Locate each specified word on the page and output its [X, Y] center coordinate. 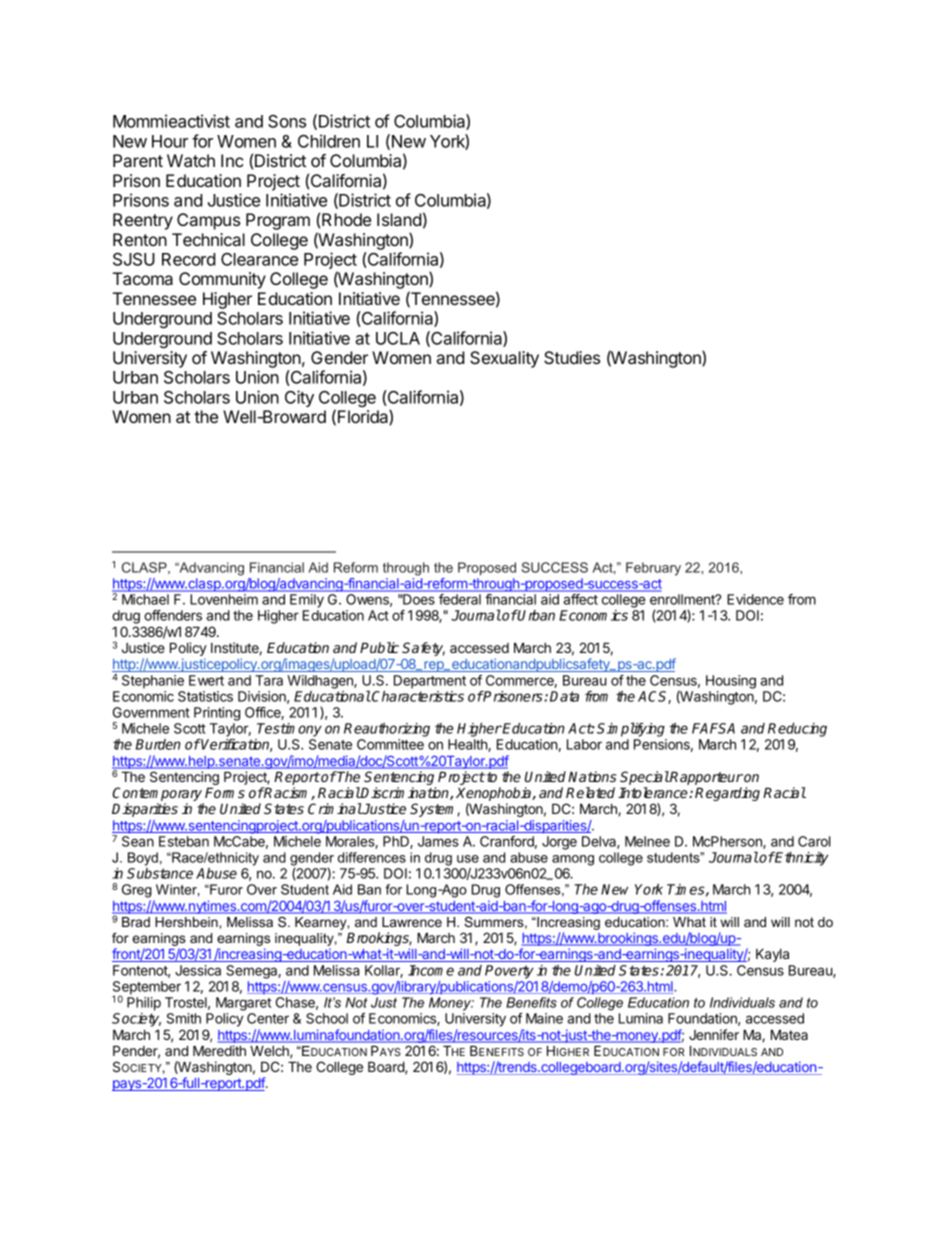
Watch [191, 160]
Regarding [727, 794]
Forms [225, 792]
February [653, 569]
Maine [544, 1018]
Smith [184, 1018]
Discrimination [405, 793]
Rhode [346, 219]
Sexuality [504, 359]
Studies [572, 357]
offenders [173, 615]
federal [460, 599]
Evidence [755, 599]
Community [222, 280]
